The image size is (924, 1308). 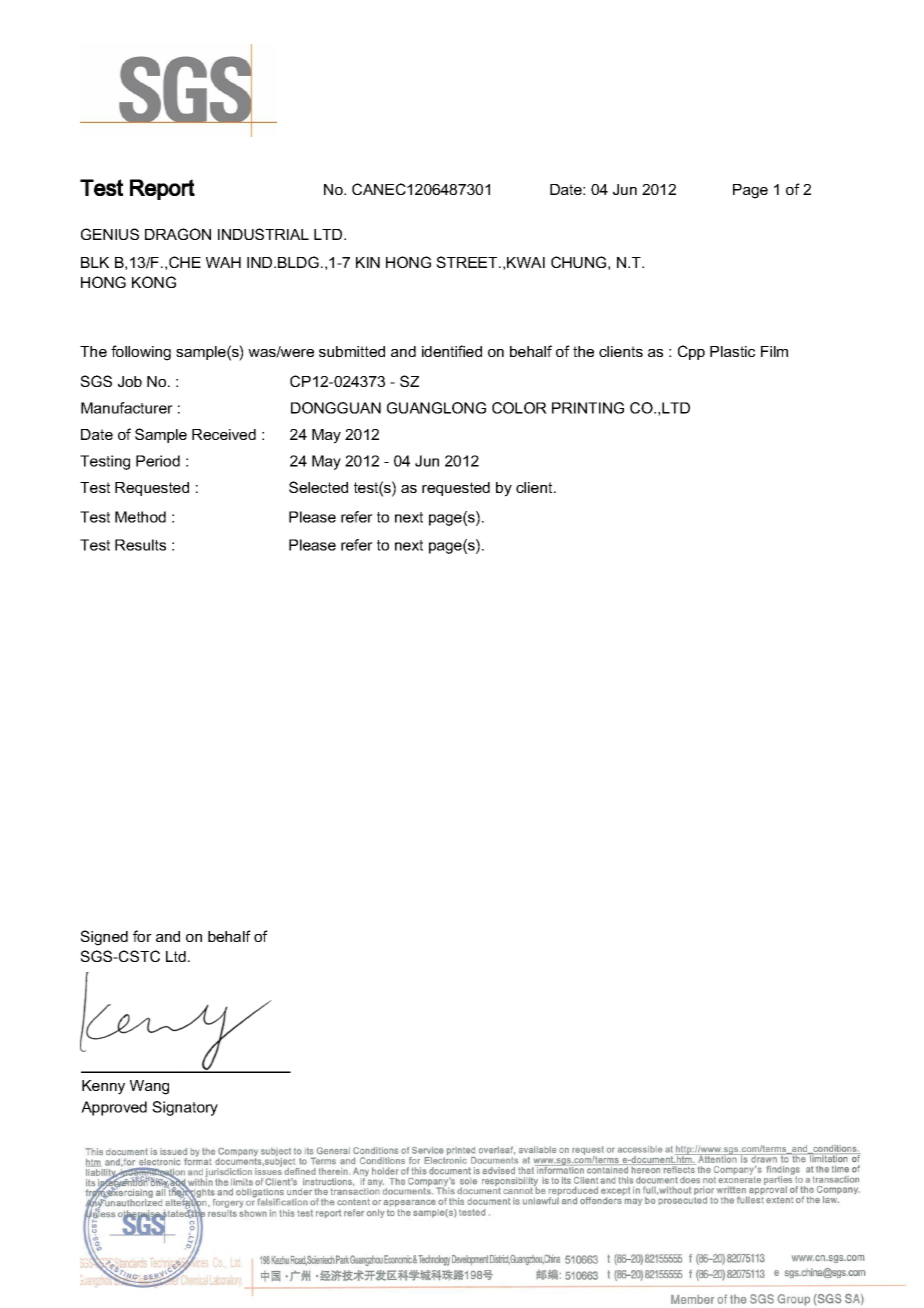 I want to click on identified, so click(x=452, y=351).
